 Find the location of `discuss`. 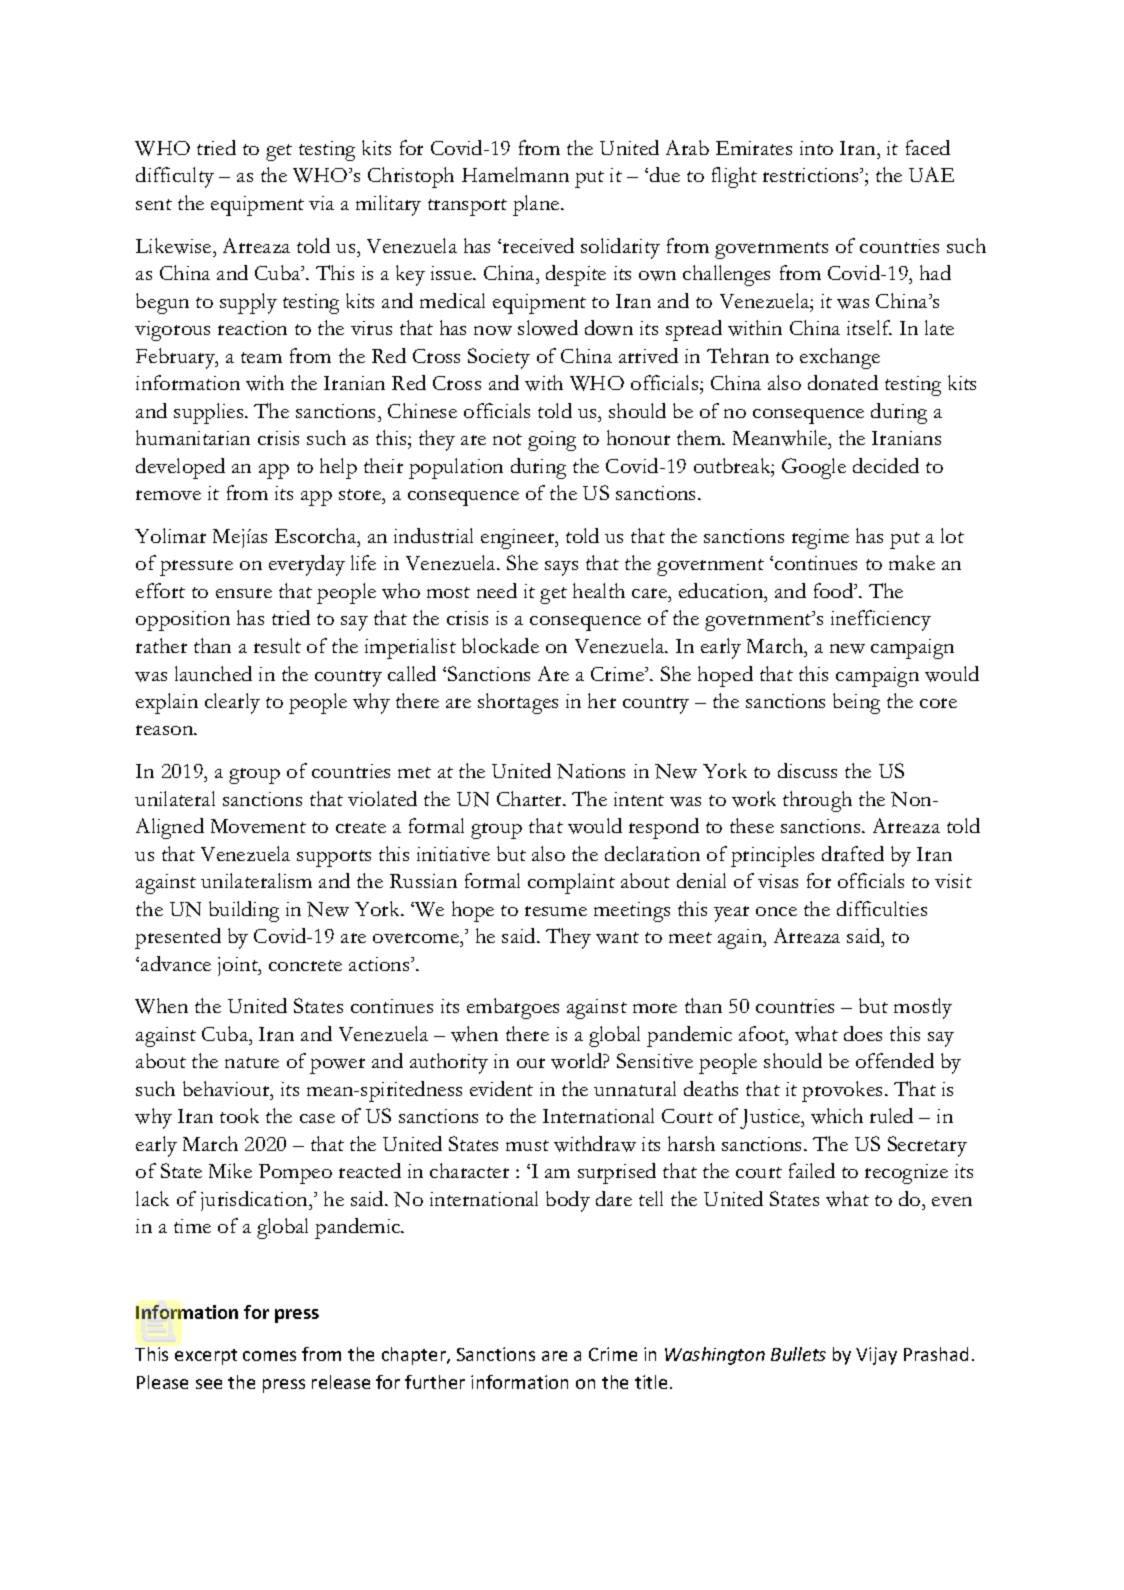

discuss is located at coordinates (807, 770).
